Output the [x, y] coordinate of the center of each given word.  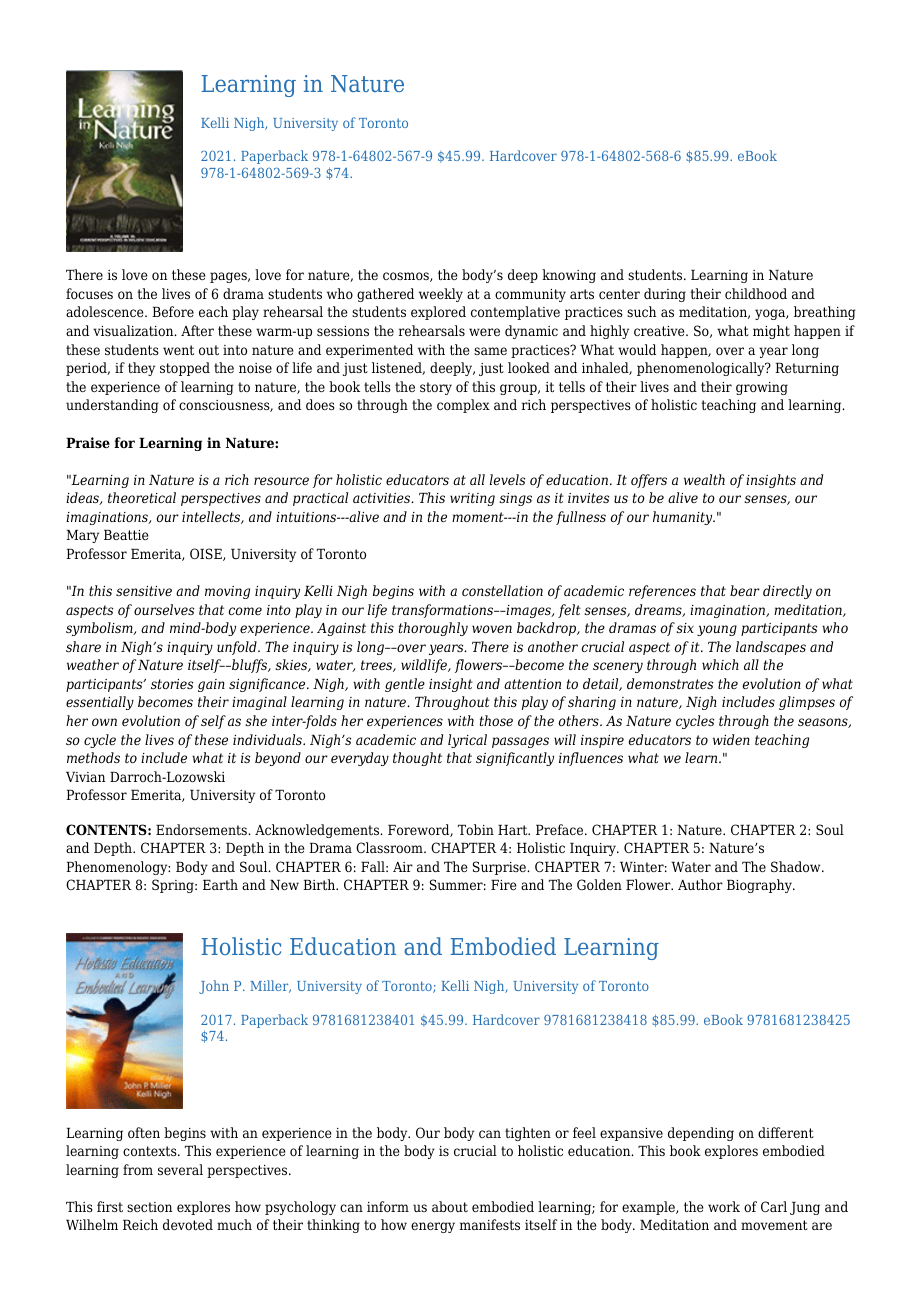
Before [173, 311]
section [149, 1207]
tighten [528, 1134]
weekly [441, 295]
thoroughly [433, 629]
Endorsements [202, 829]
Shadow [797, 866]
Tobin [476, 829]
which [720, 664]
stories [172, 684]
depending [701, 1134]
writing [472, 499]
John [214, 987]
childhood [756, 293]
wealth [704, 479]
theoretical [142, 497]
